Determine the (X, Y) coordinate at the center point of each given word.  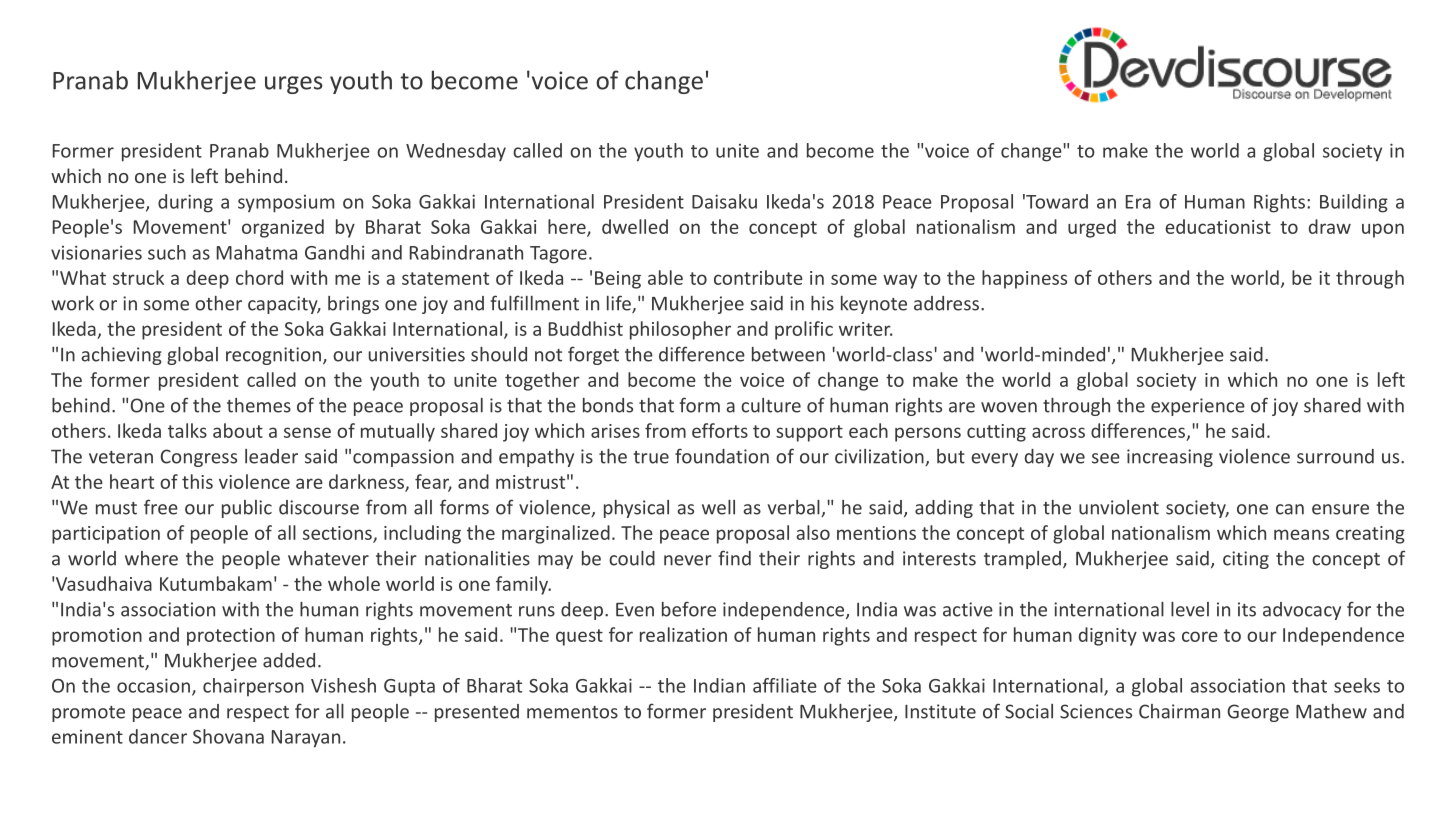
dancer (158, 736)
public (247, 509)
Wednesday (456, 152)
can (1290, 509)
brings (353, 305)
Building (1354, 203)
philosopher (680, 330)
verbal (795, 508)
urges (294, 85)
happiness (1024, 279)
